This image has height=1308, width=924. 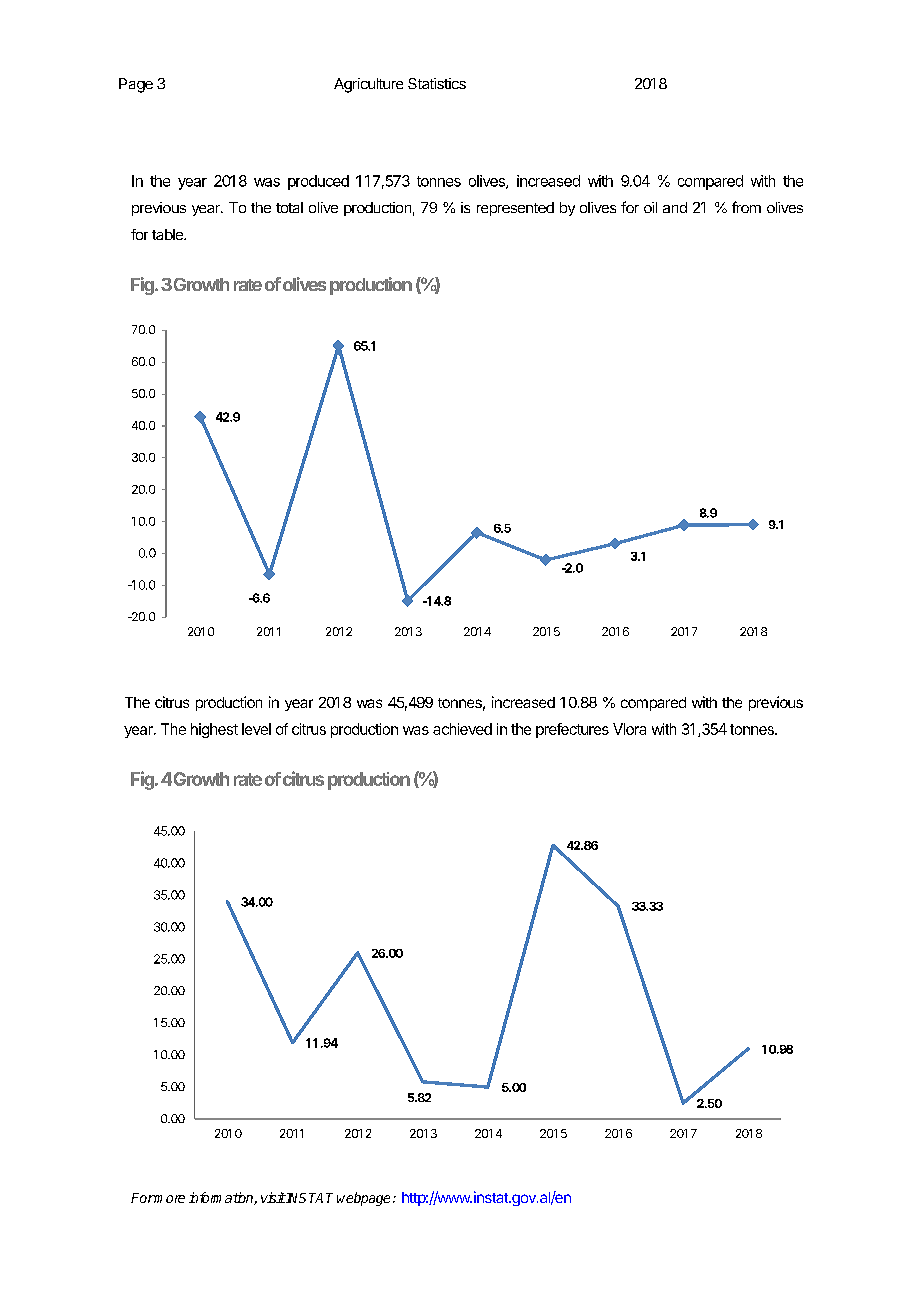 What do you see at coordinates (256, 729) in the image?
I see `level` at bounding box center [256, 729].
